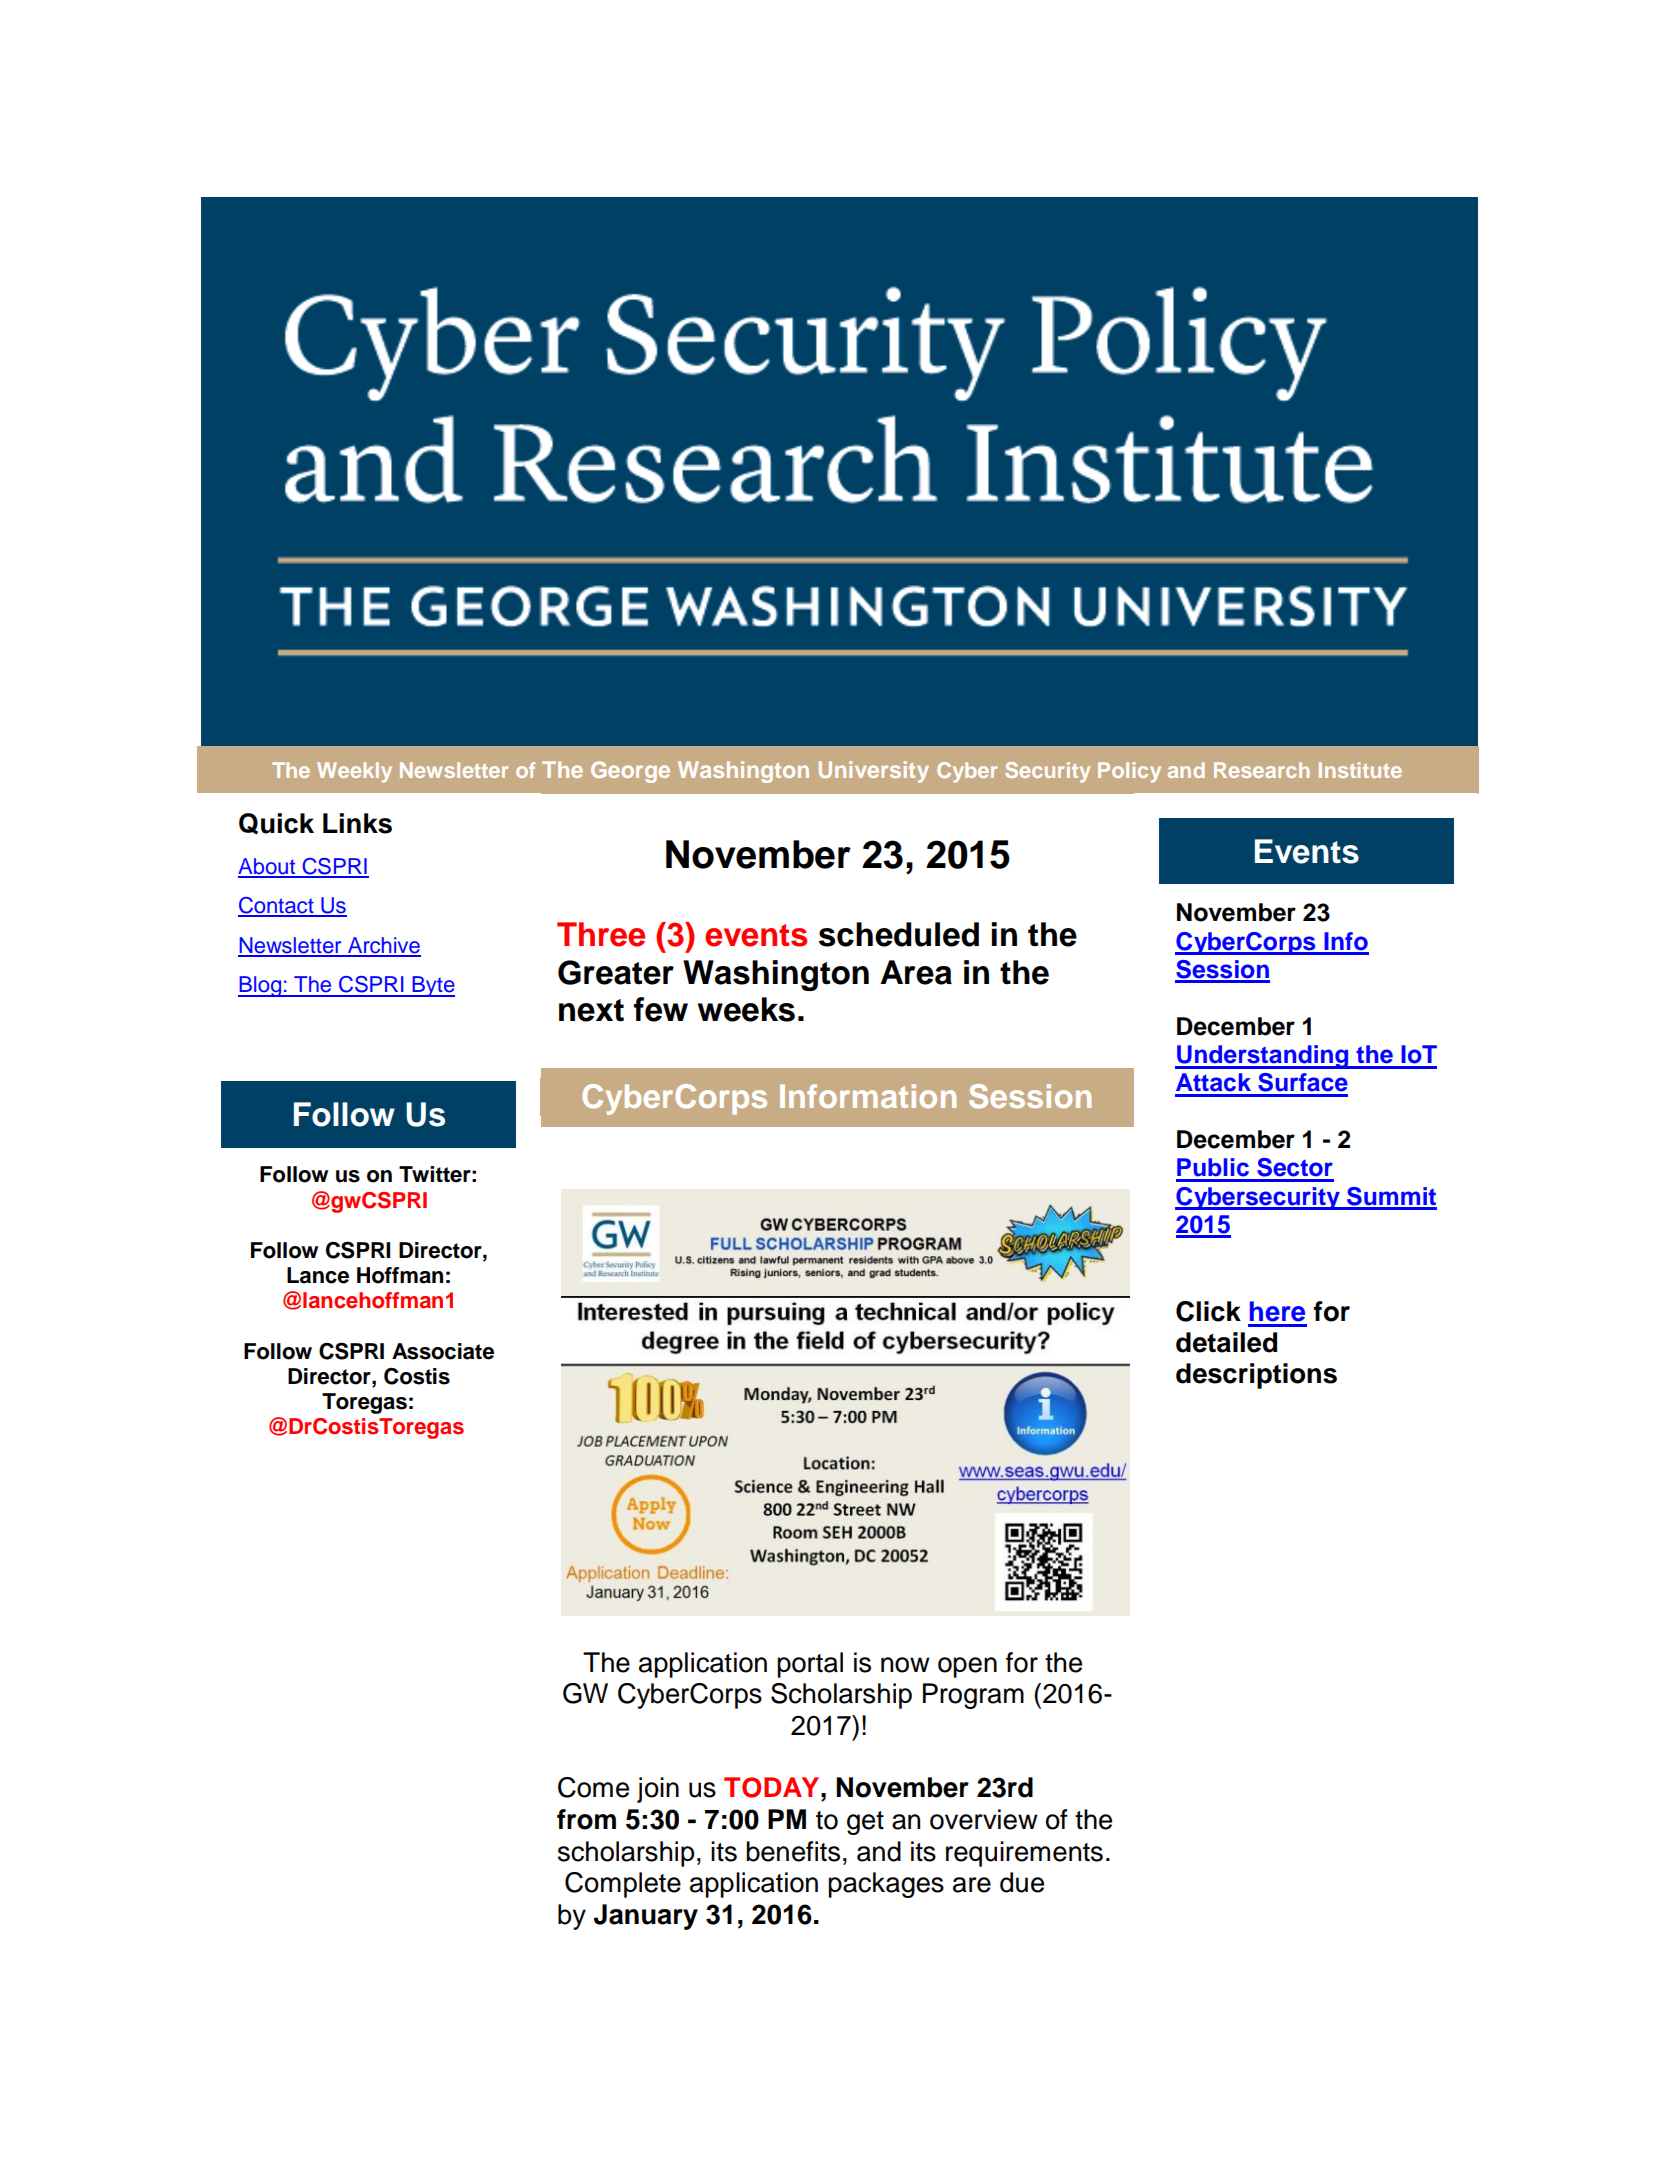  I want to click on Associate, so click(443, 1351).
